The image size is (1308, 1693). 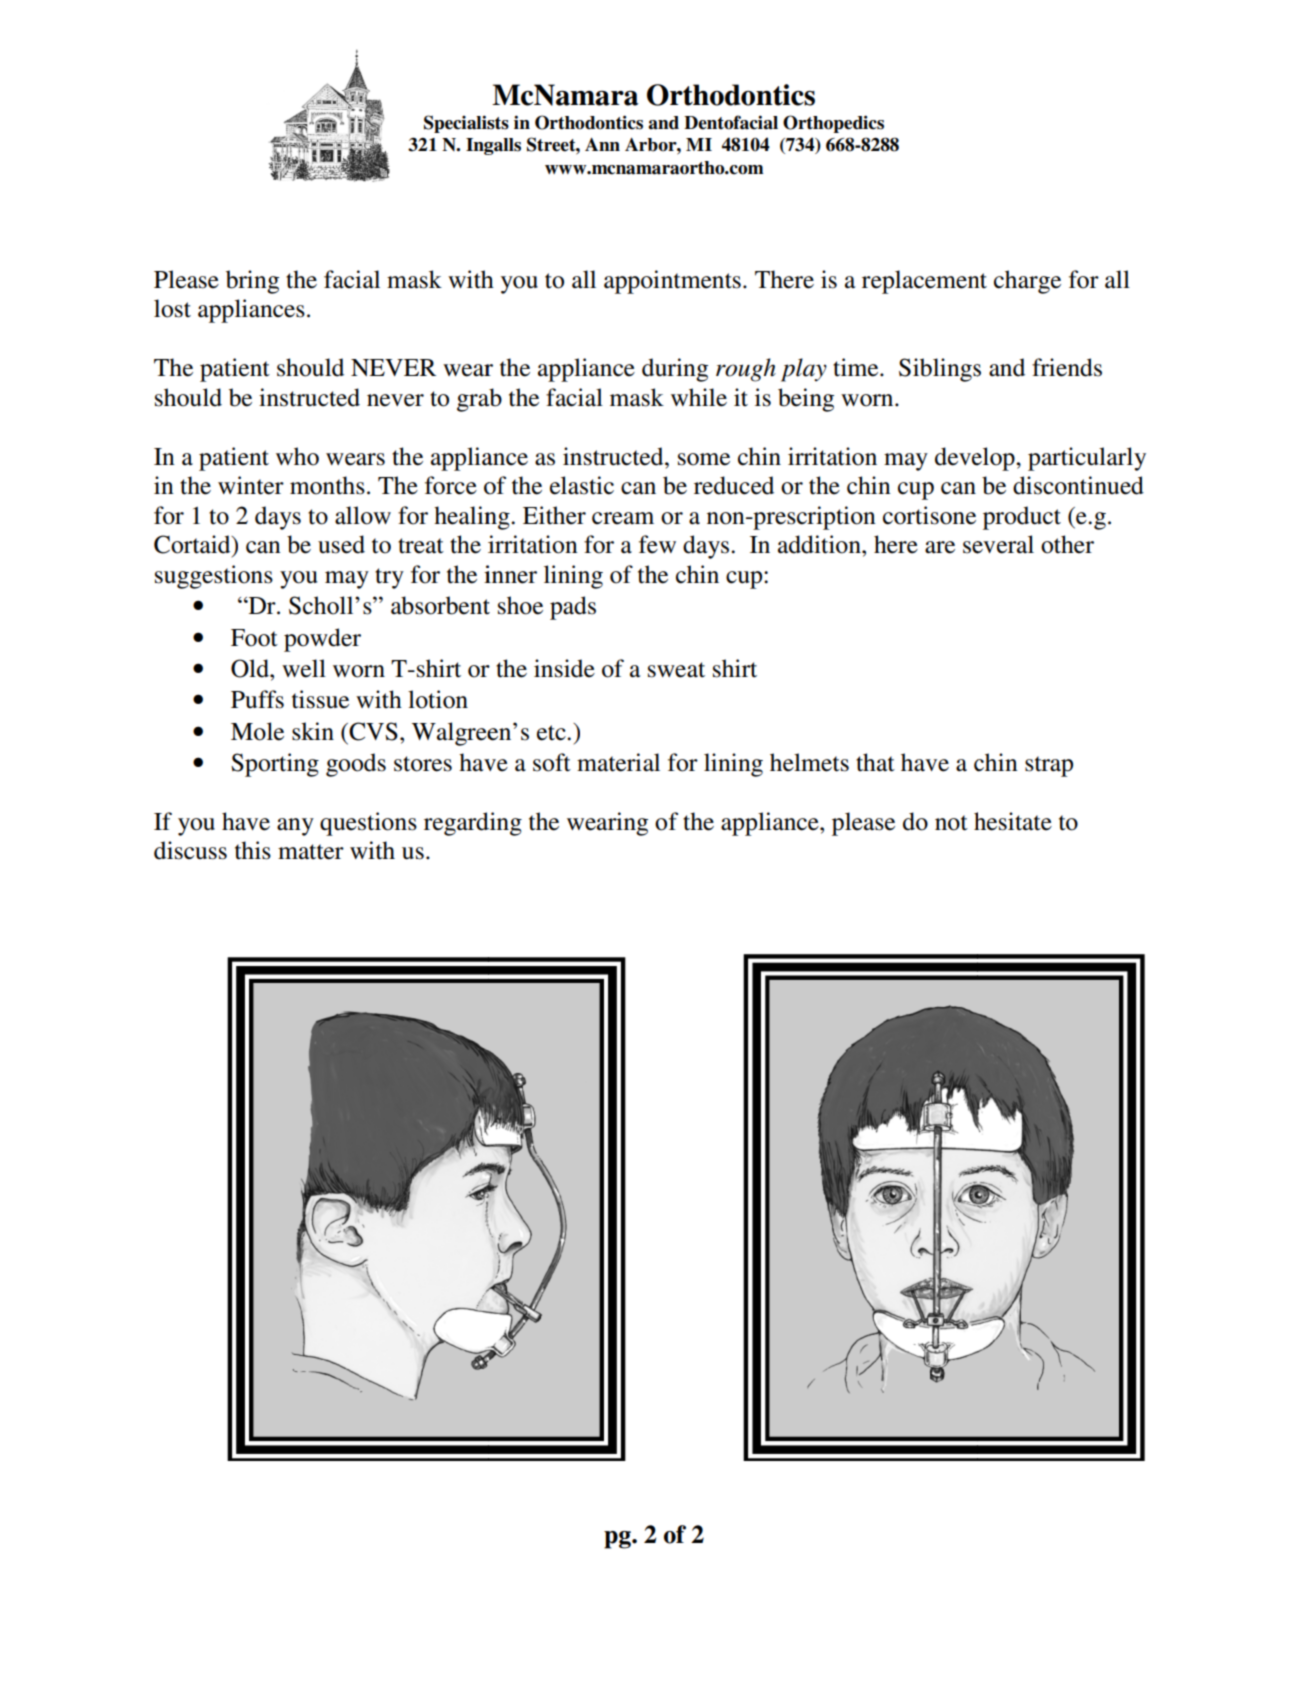 What do you see at coordinates (172, 308) in the image?
I see `lost` at bounding box center [172, 308].
